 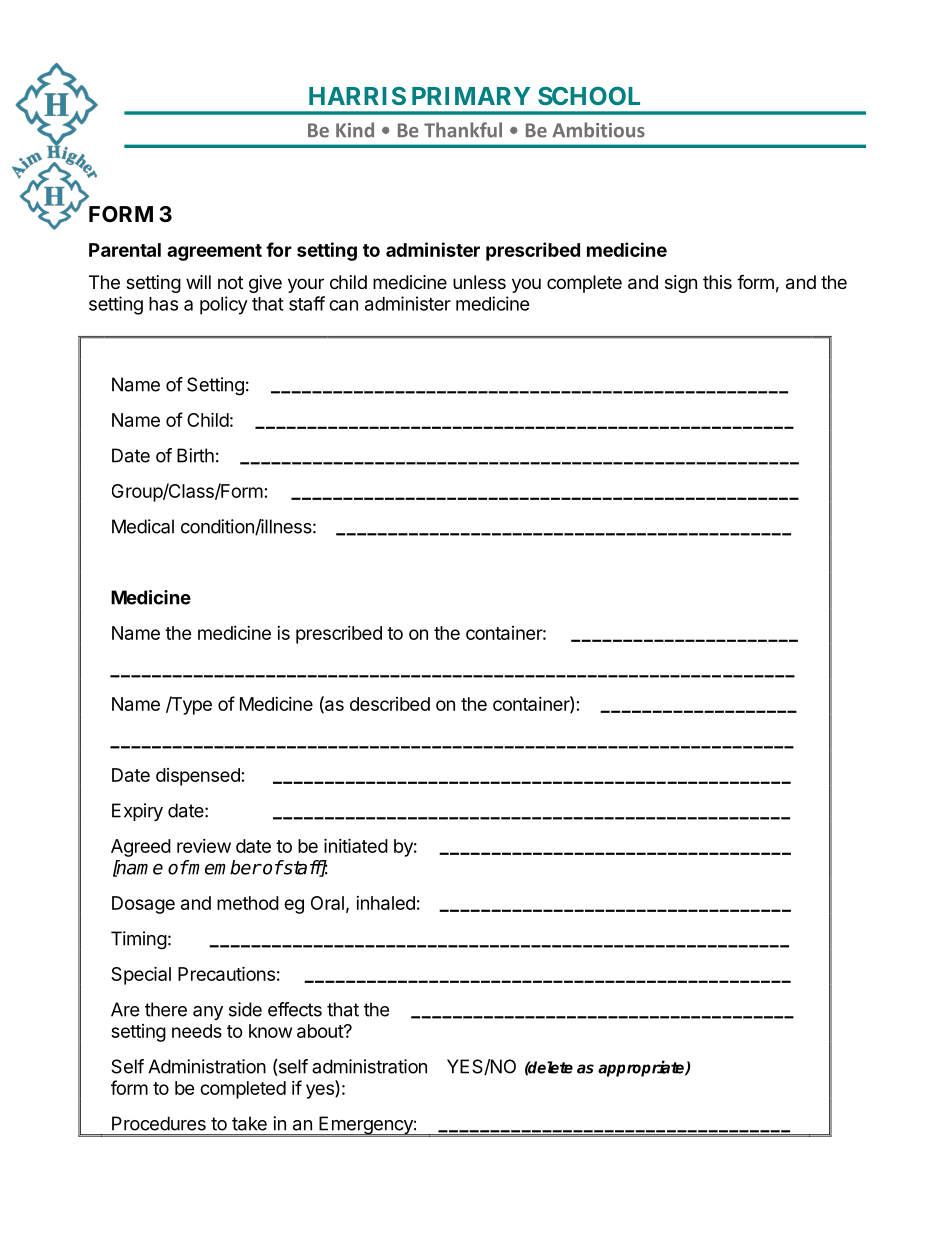 I want to click on Thankful, so click(x=463, y=130).
